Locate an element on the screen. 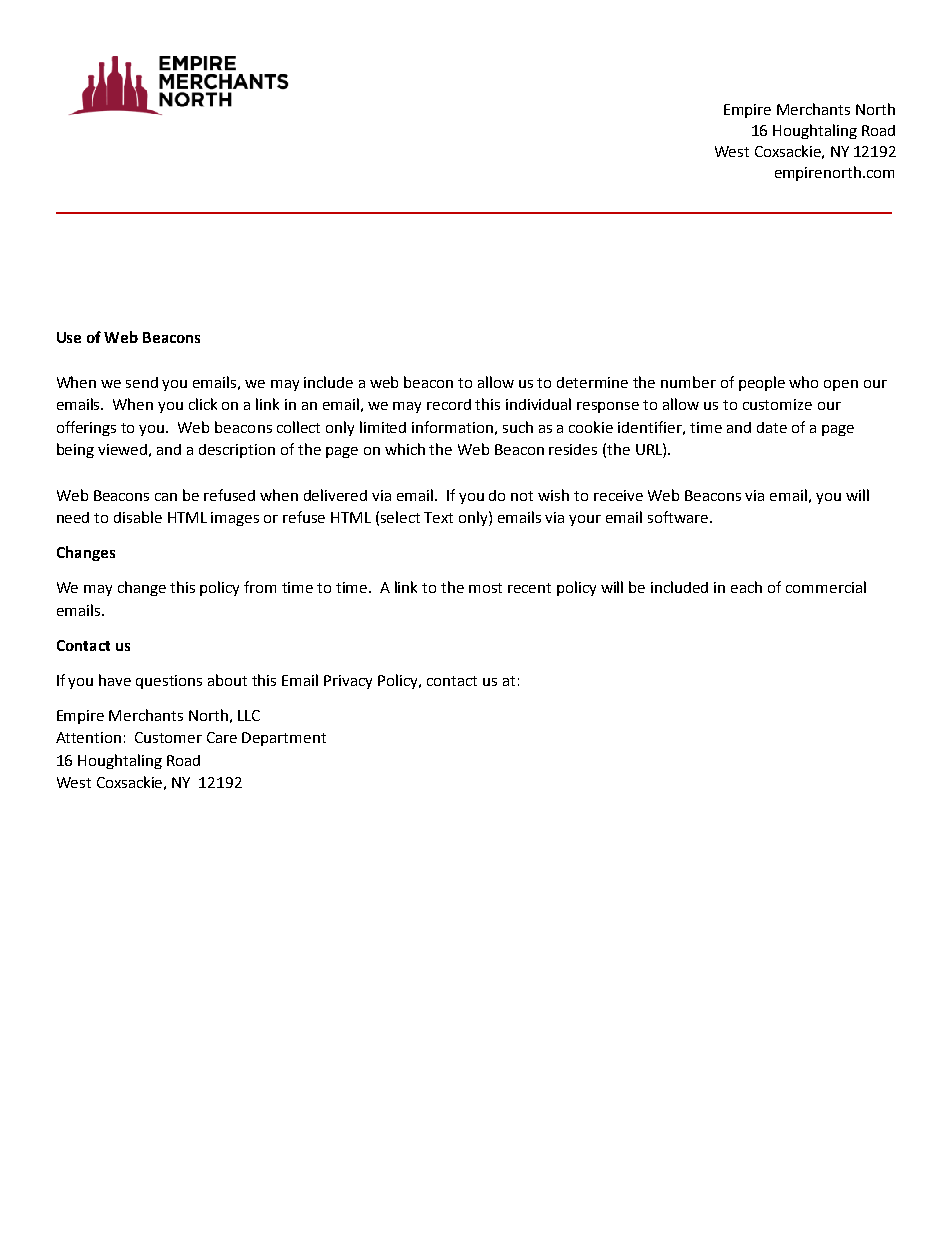 The width and height of the screenshot is (952, 1233). people is located at coordinates (762, 383).
